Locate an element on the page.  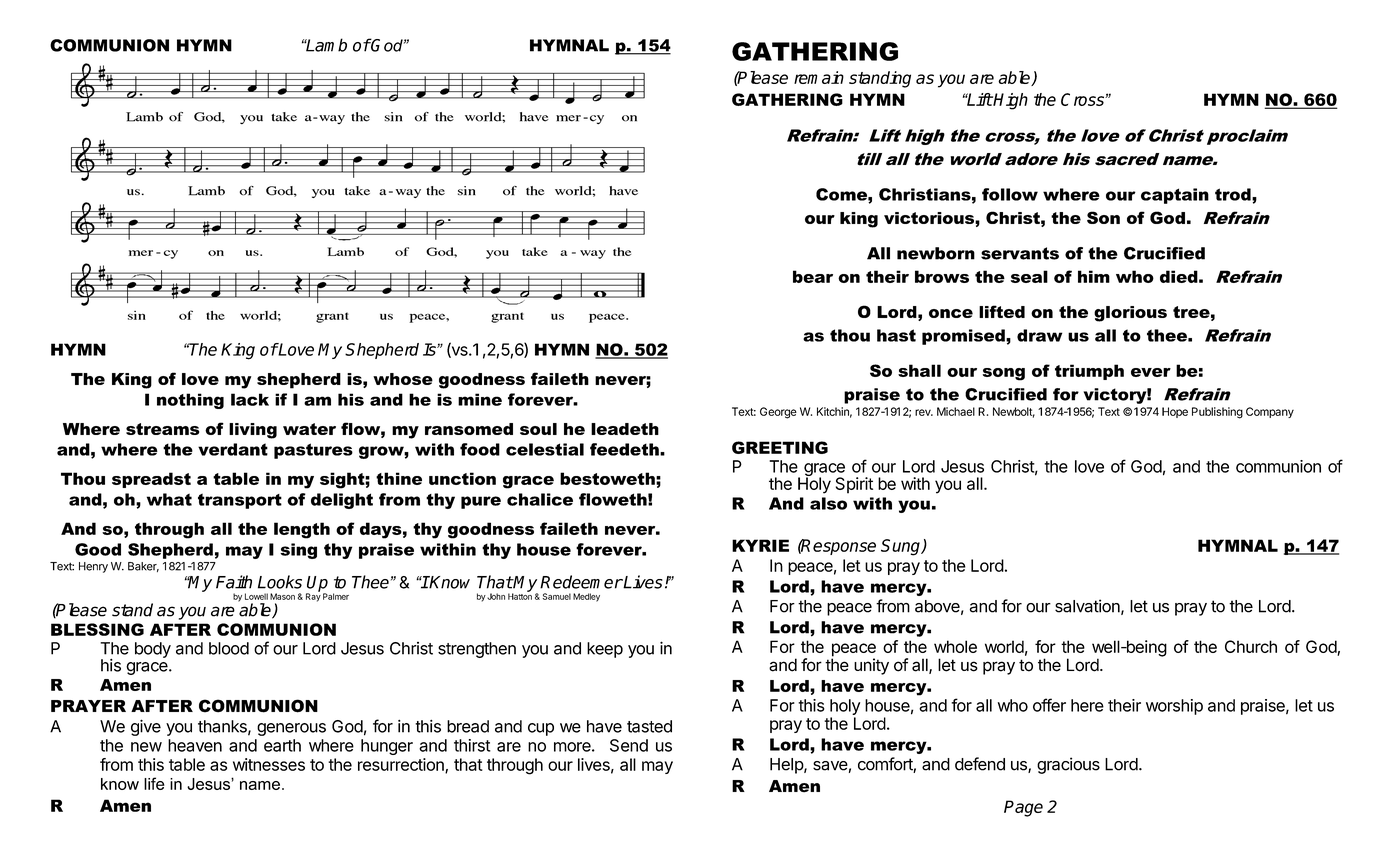
living is located at coordinates (253, 431).
